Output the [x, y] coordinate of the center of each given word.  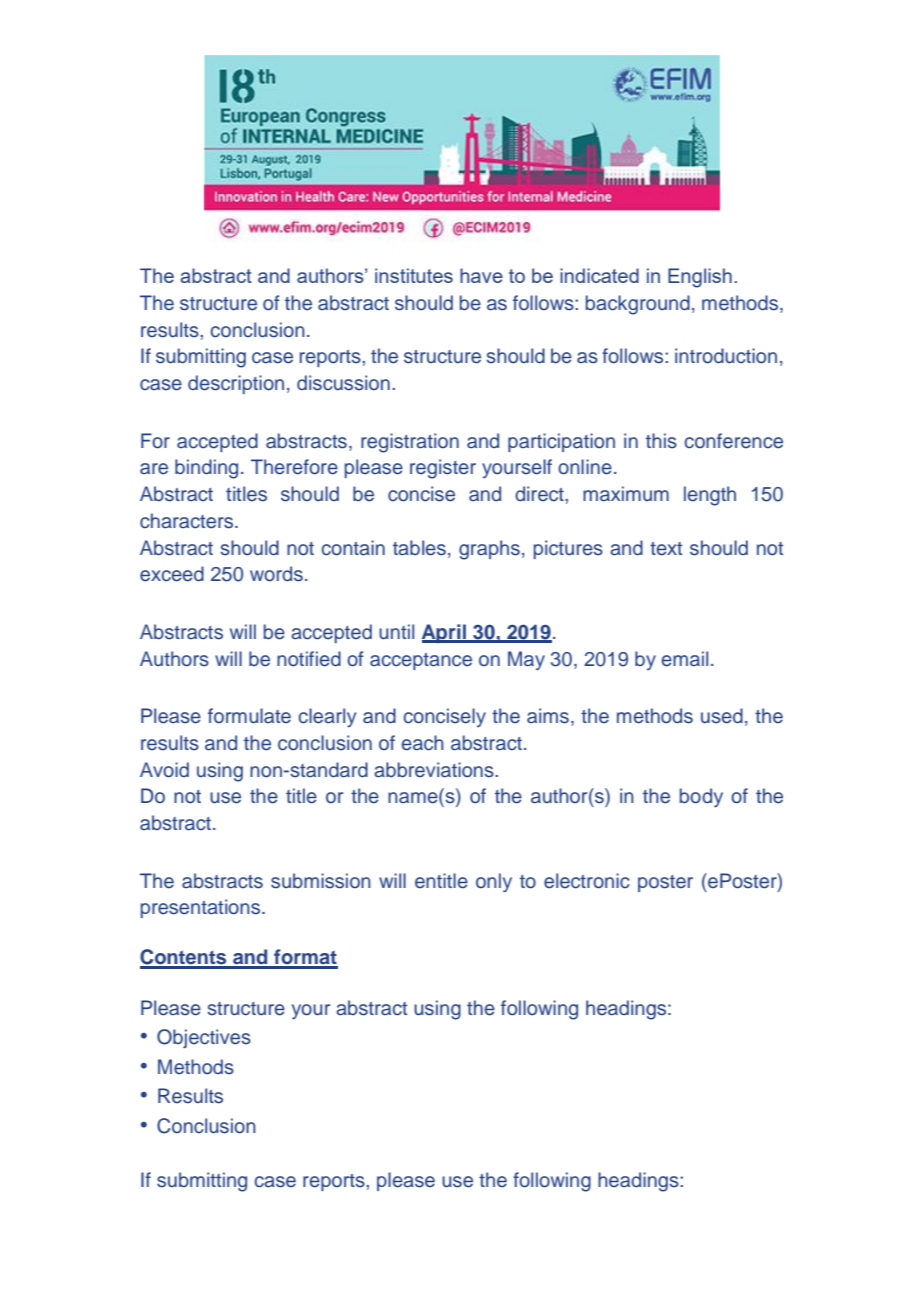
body [701, 798]
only [494, 883]
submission [321, 881]
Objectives [204, 1038]
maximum [626, 494]
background [638, 305]
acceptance [421, 661]
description [236, 384]
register [443, 469]
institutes [414, 275]
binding [206, 469]
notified [309, 659]
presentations [202, 908]
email [685, 659]
